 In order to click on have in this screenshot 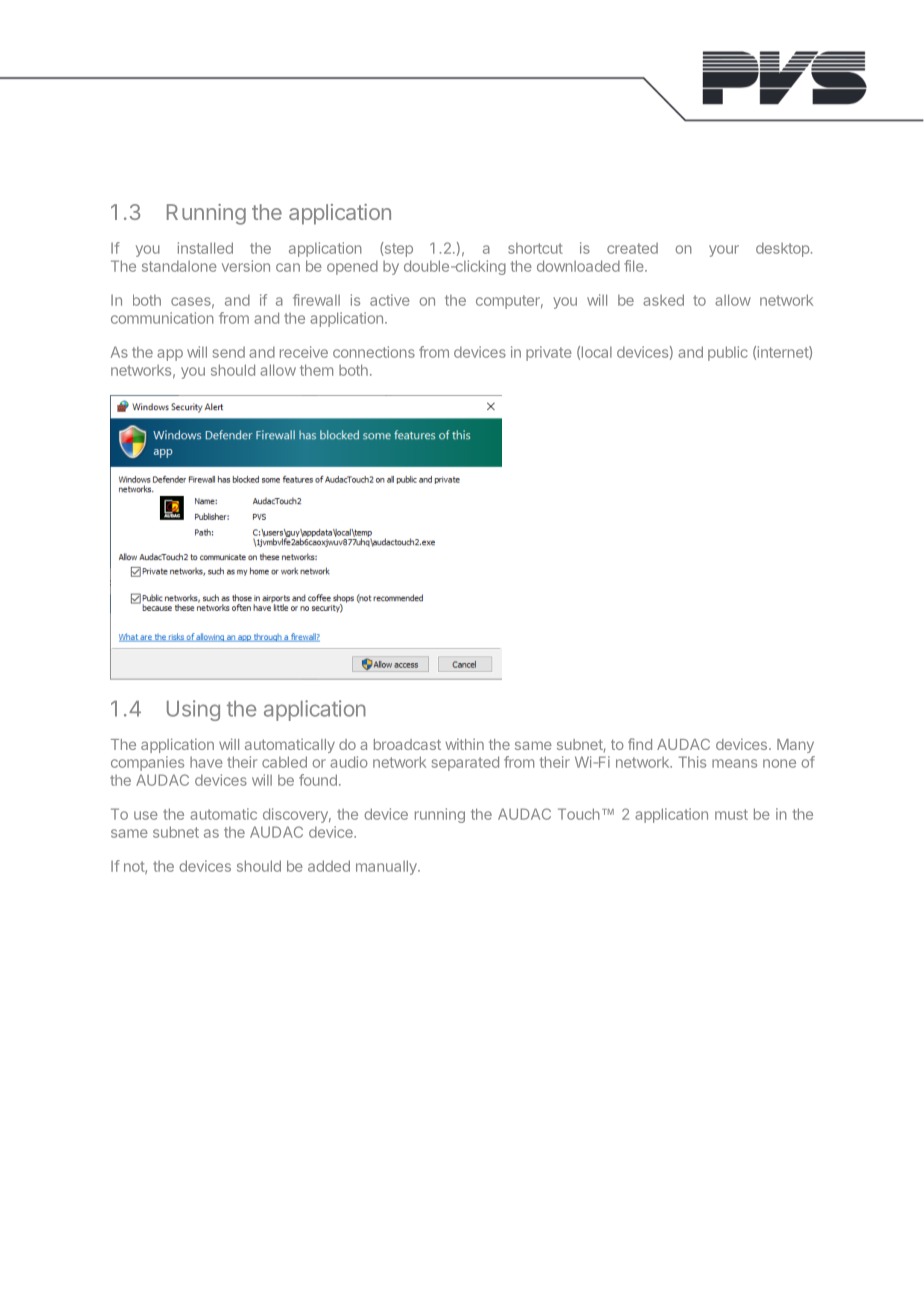, I will do `click(206, 762)`.
